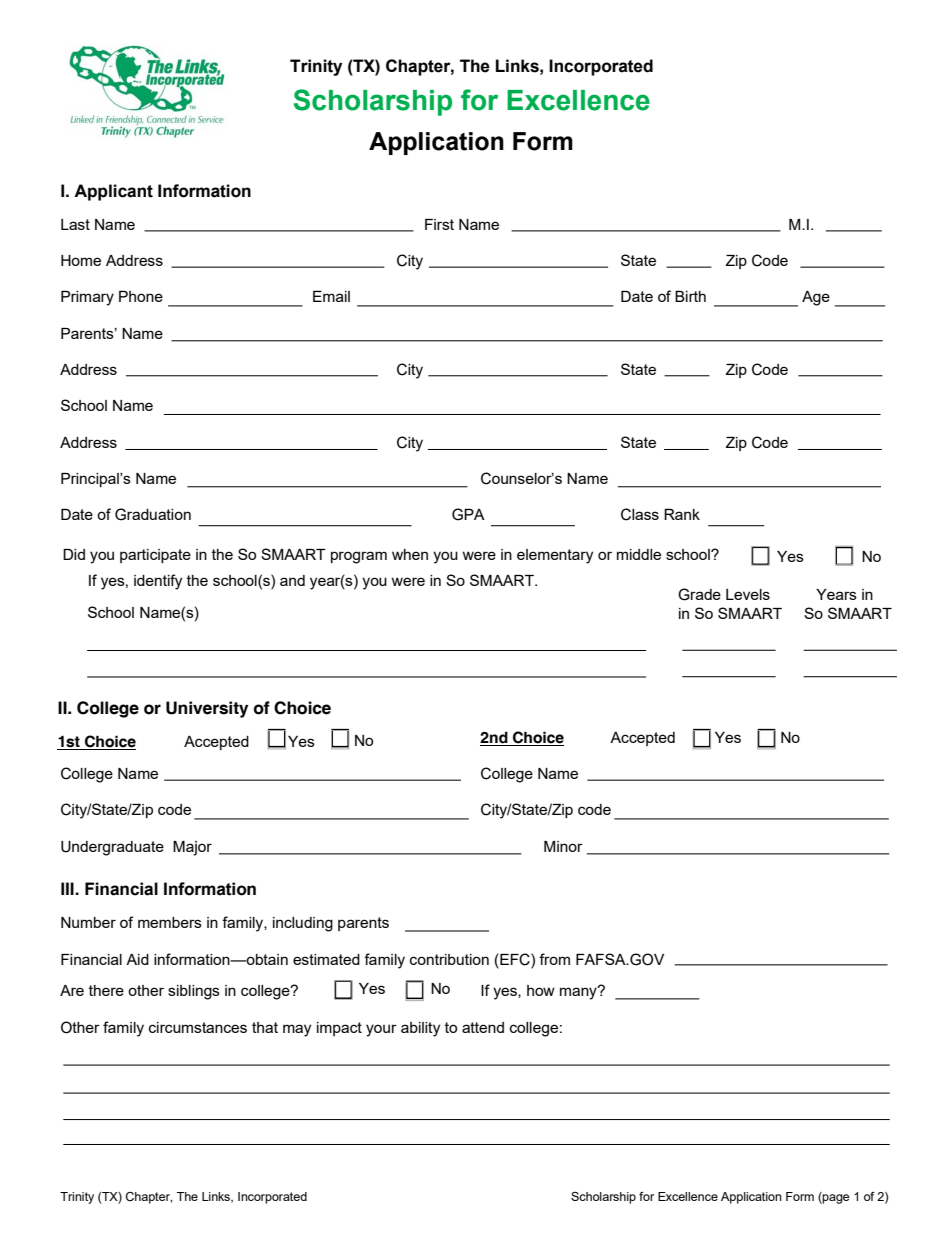  What do you see at coordinates (835, 1198) in the screenshot?
I see `page` at bounding box center [835, 1198].
